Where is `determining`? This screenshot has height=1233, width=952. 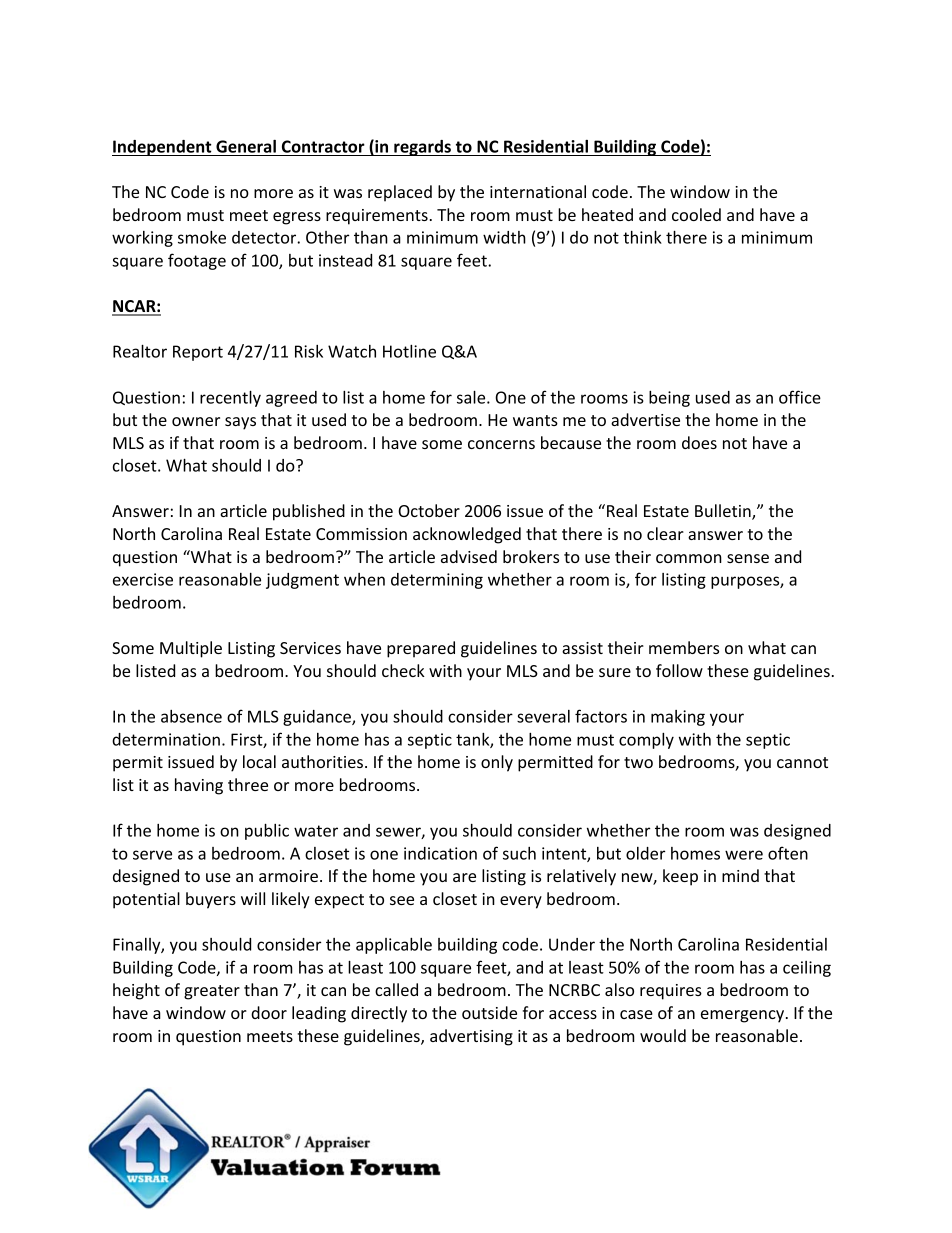
determining is located at coordinates (437, 581).
